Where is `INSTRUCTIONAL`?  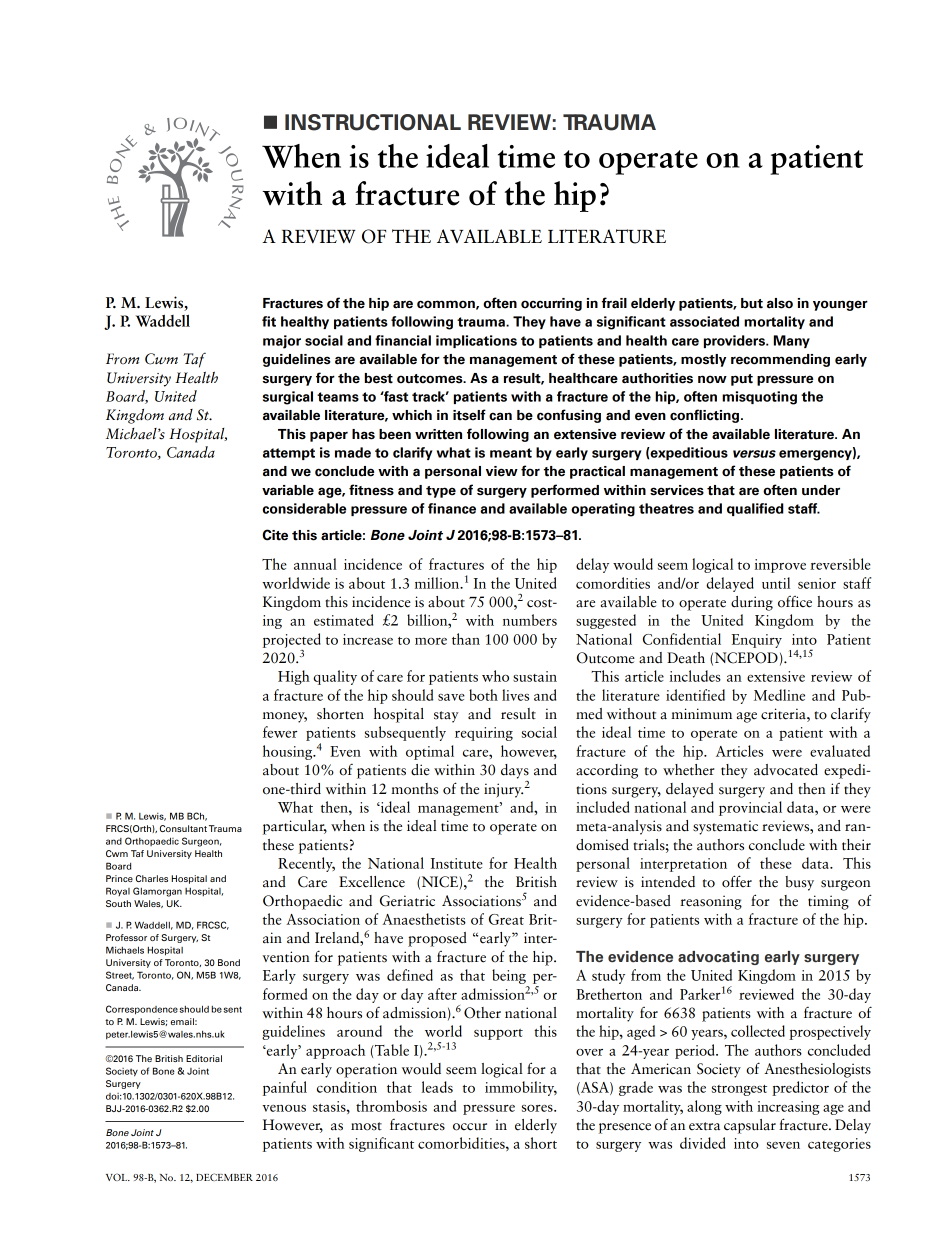
INSTRUCTIONAL is located at coordinates (373, 122).
